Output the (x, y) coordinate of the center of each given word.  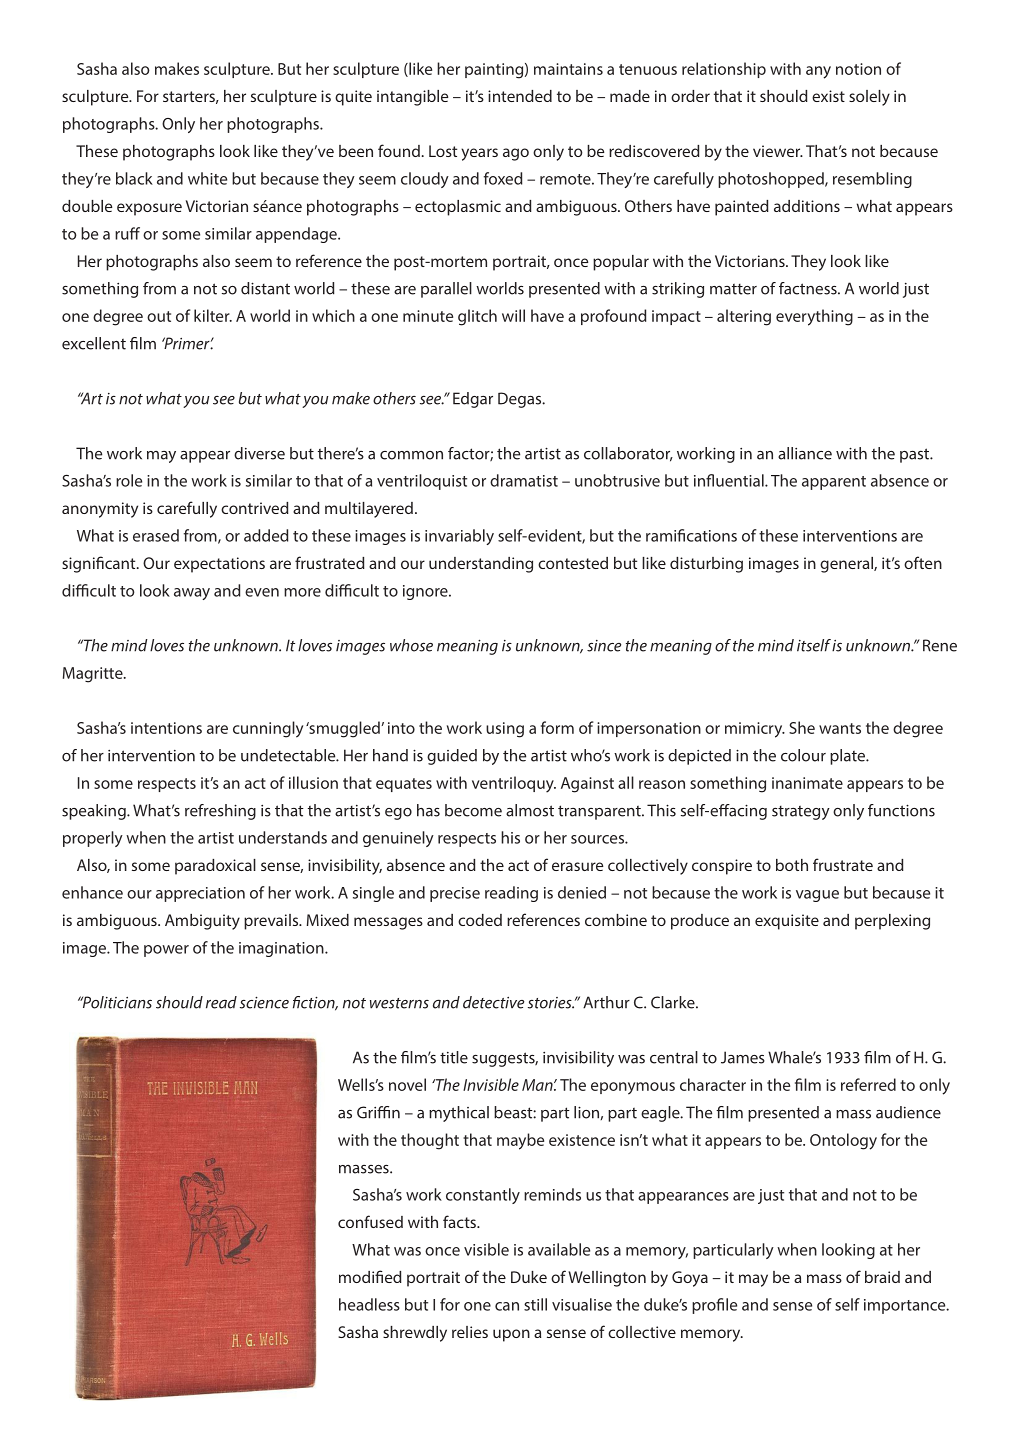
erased (156, 535)
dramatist (524, 480)
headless (369, 1304)
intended (520, 96)
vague (817, 896)
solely (869, 98)
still (535, 1304)
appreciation (200, 894)
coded (480, 920)
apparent (834, 483)
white (207, 178)
